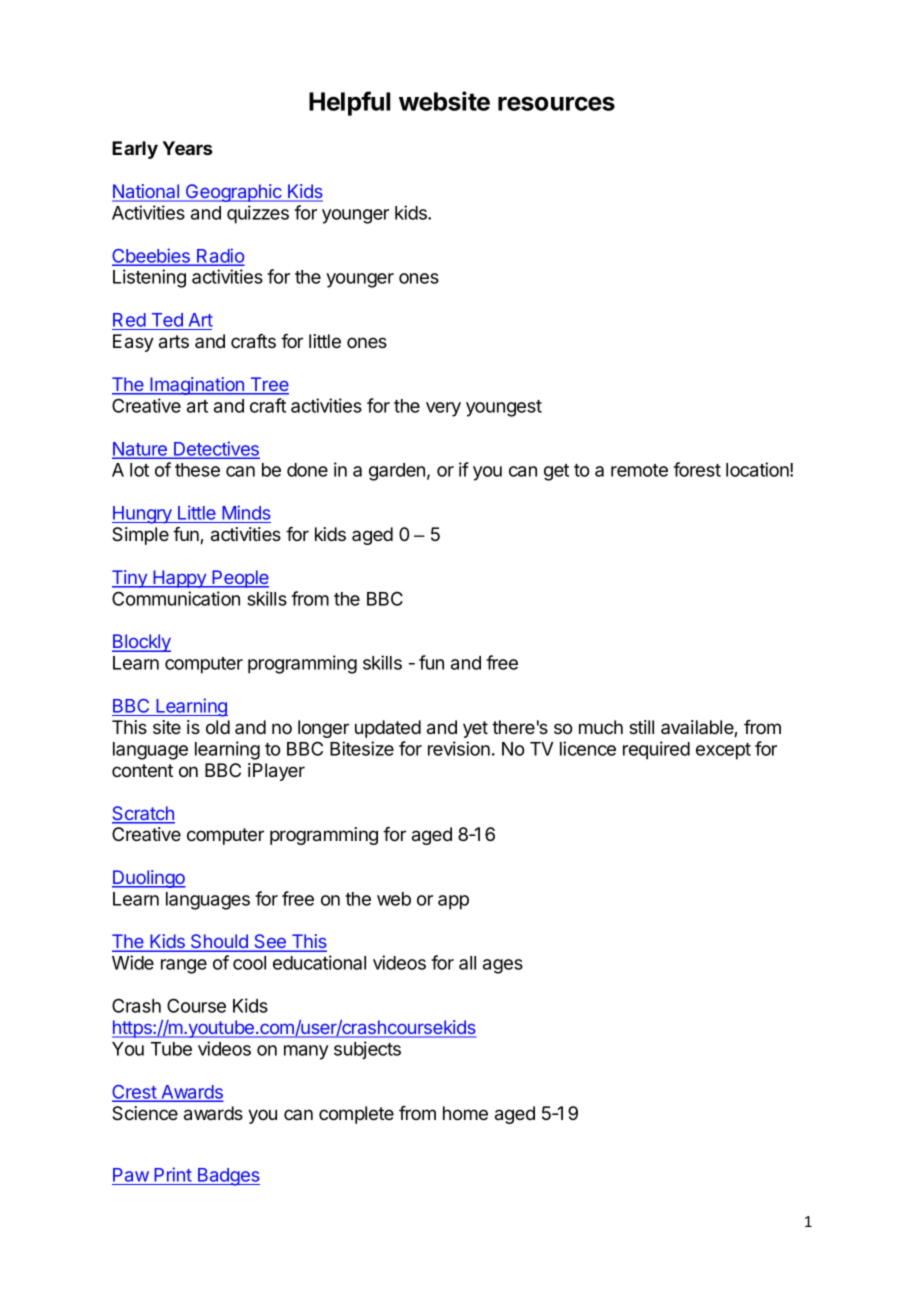  Describe the element at coordinates (388, 729) in the page. I see `updated` at that location.
